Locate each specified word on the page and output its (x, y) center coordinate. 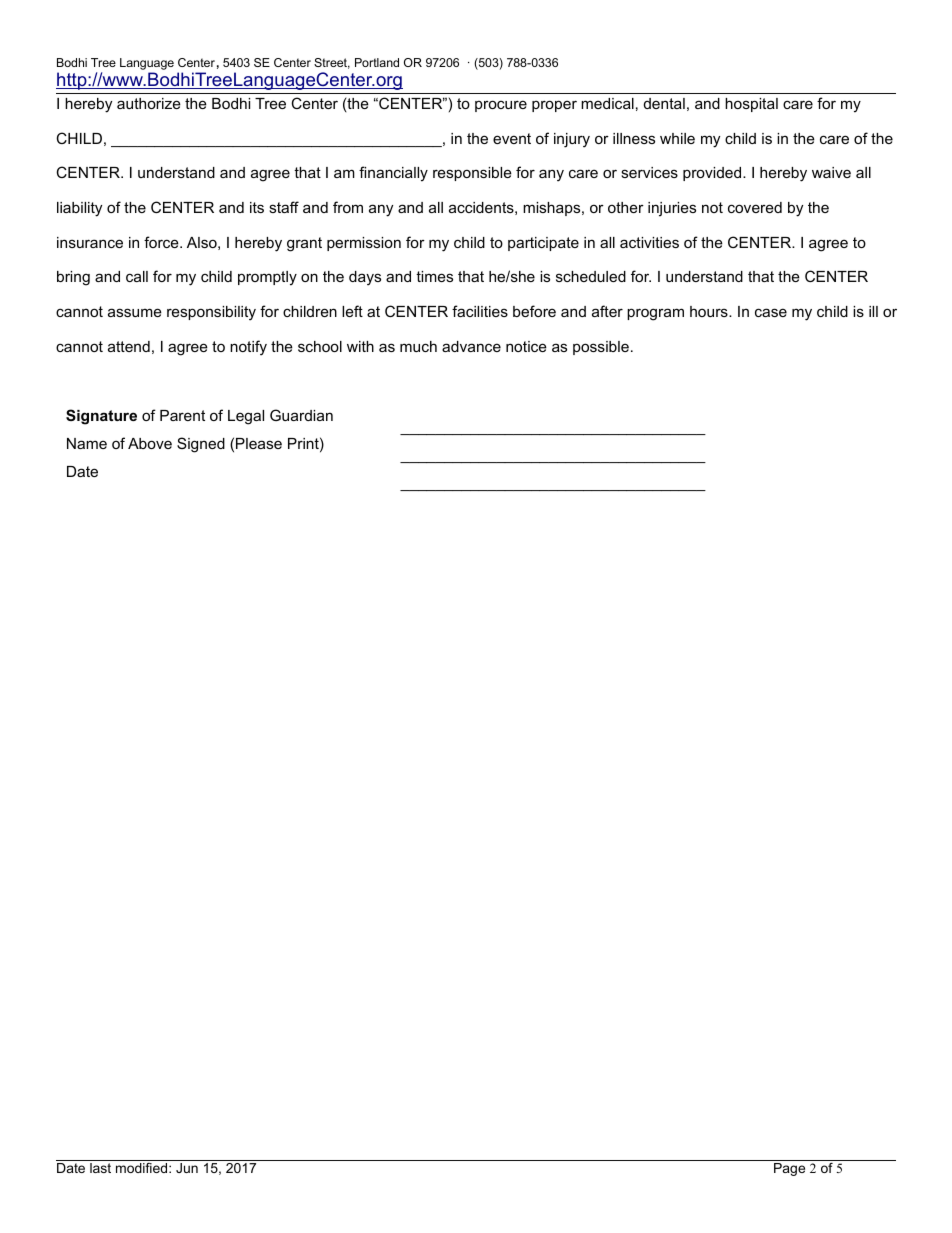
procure (501, 106)
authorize (149, 103)
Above (150, 443)
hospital (751, 105)
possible (601, 348)
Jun (187, 1168)
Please (259, 443)
